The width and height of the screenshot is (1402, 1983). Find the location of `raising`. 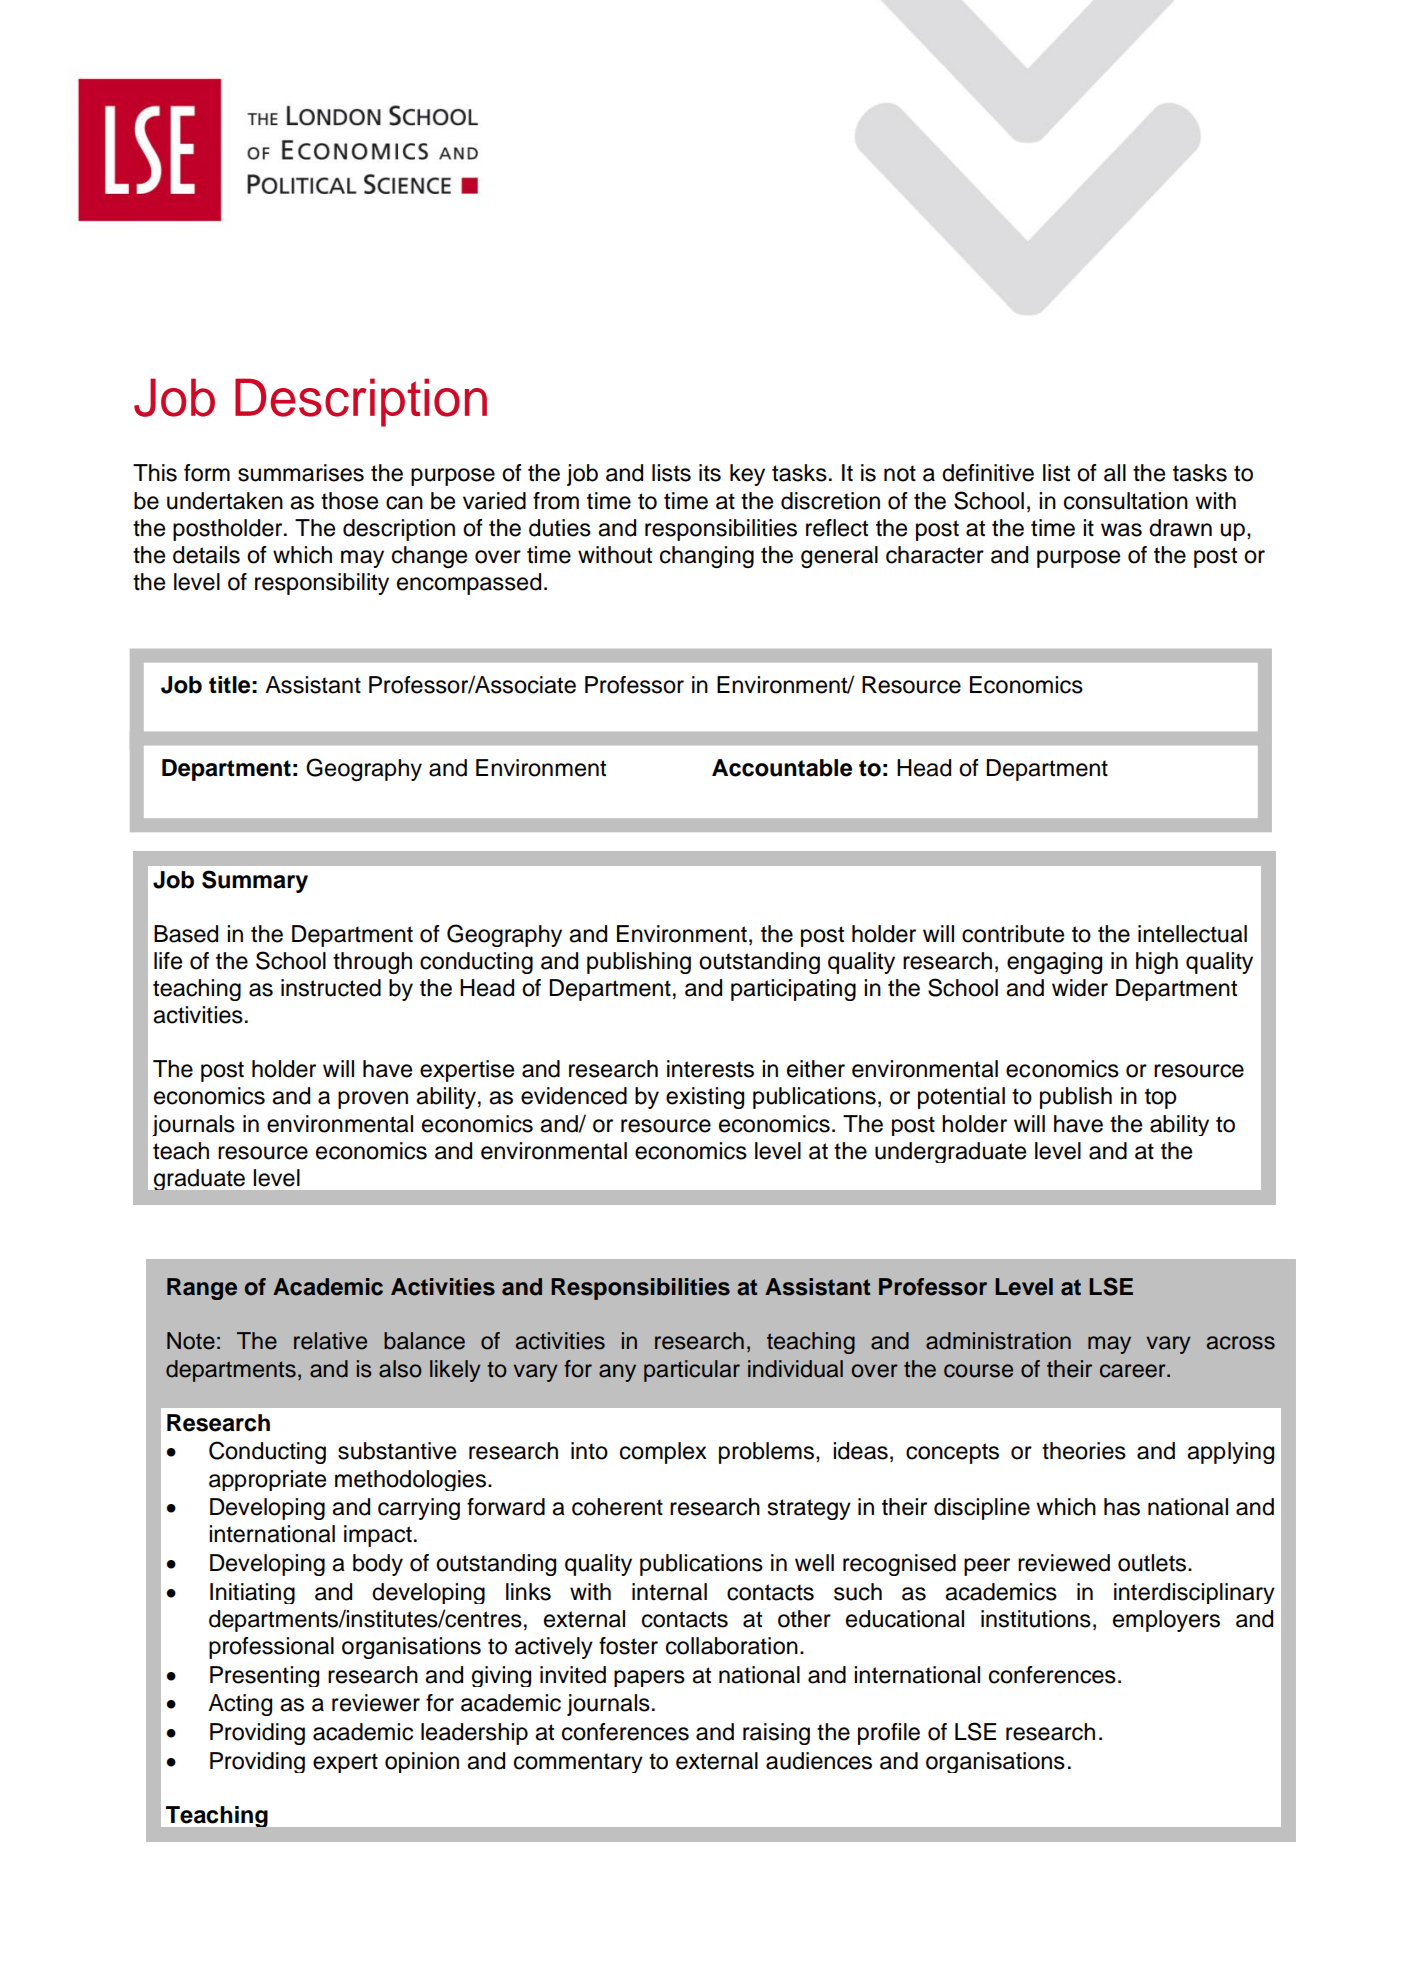

raising is located at coordinates (776, 1734).
